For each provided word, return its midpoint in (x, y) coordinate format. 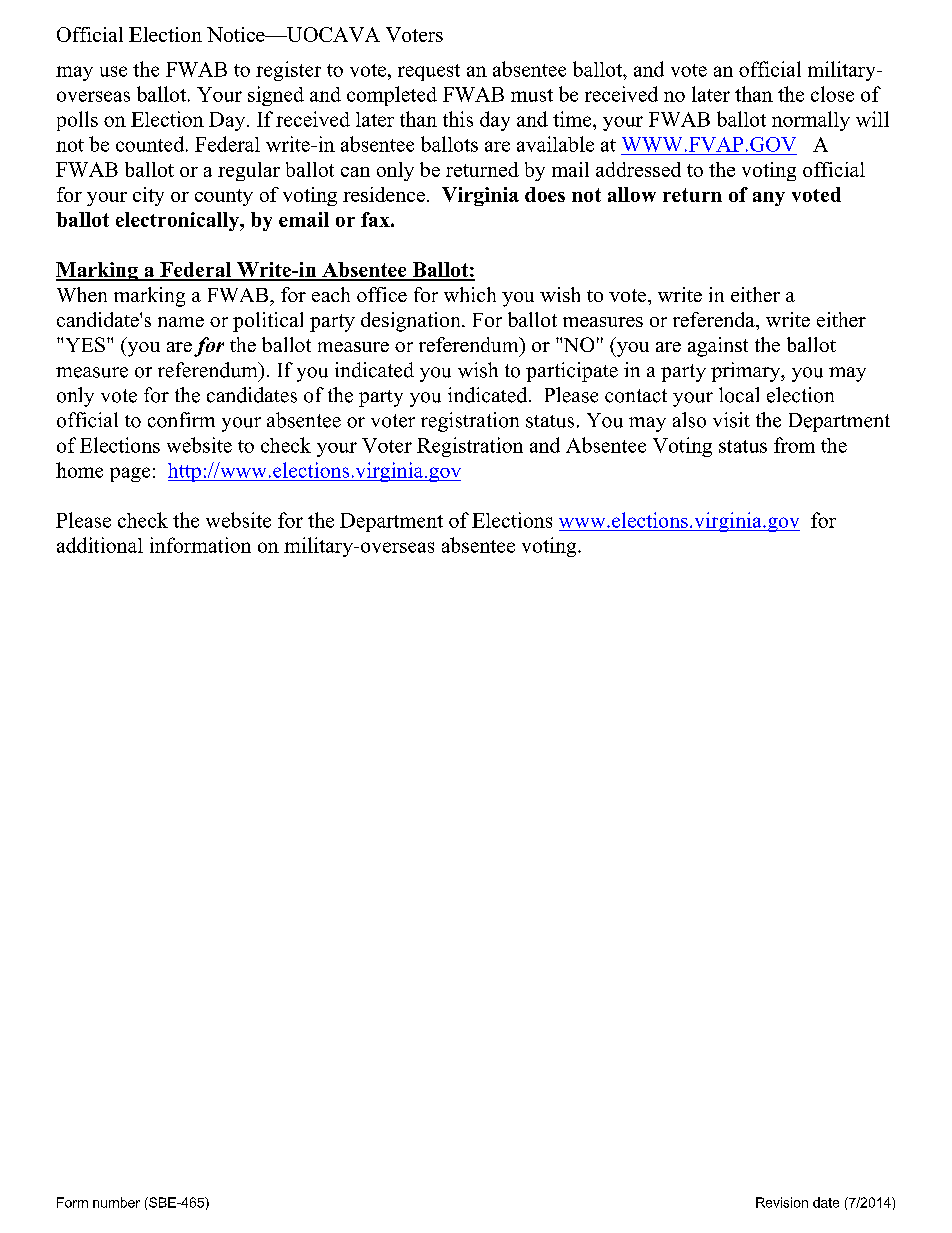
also (689, 420)
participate (572, 372)
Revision (782, 1202)
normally (811, 121)
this (458, 119)
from (794, 445)
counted (151, 144)
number (116, 1202)
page (130, 474)
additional (100, 545)
